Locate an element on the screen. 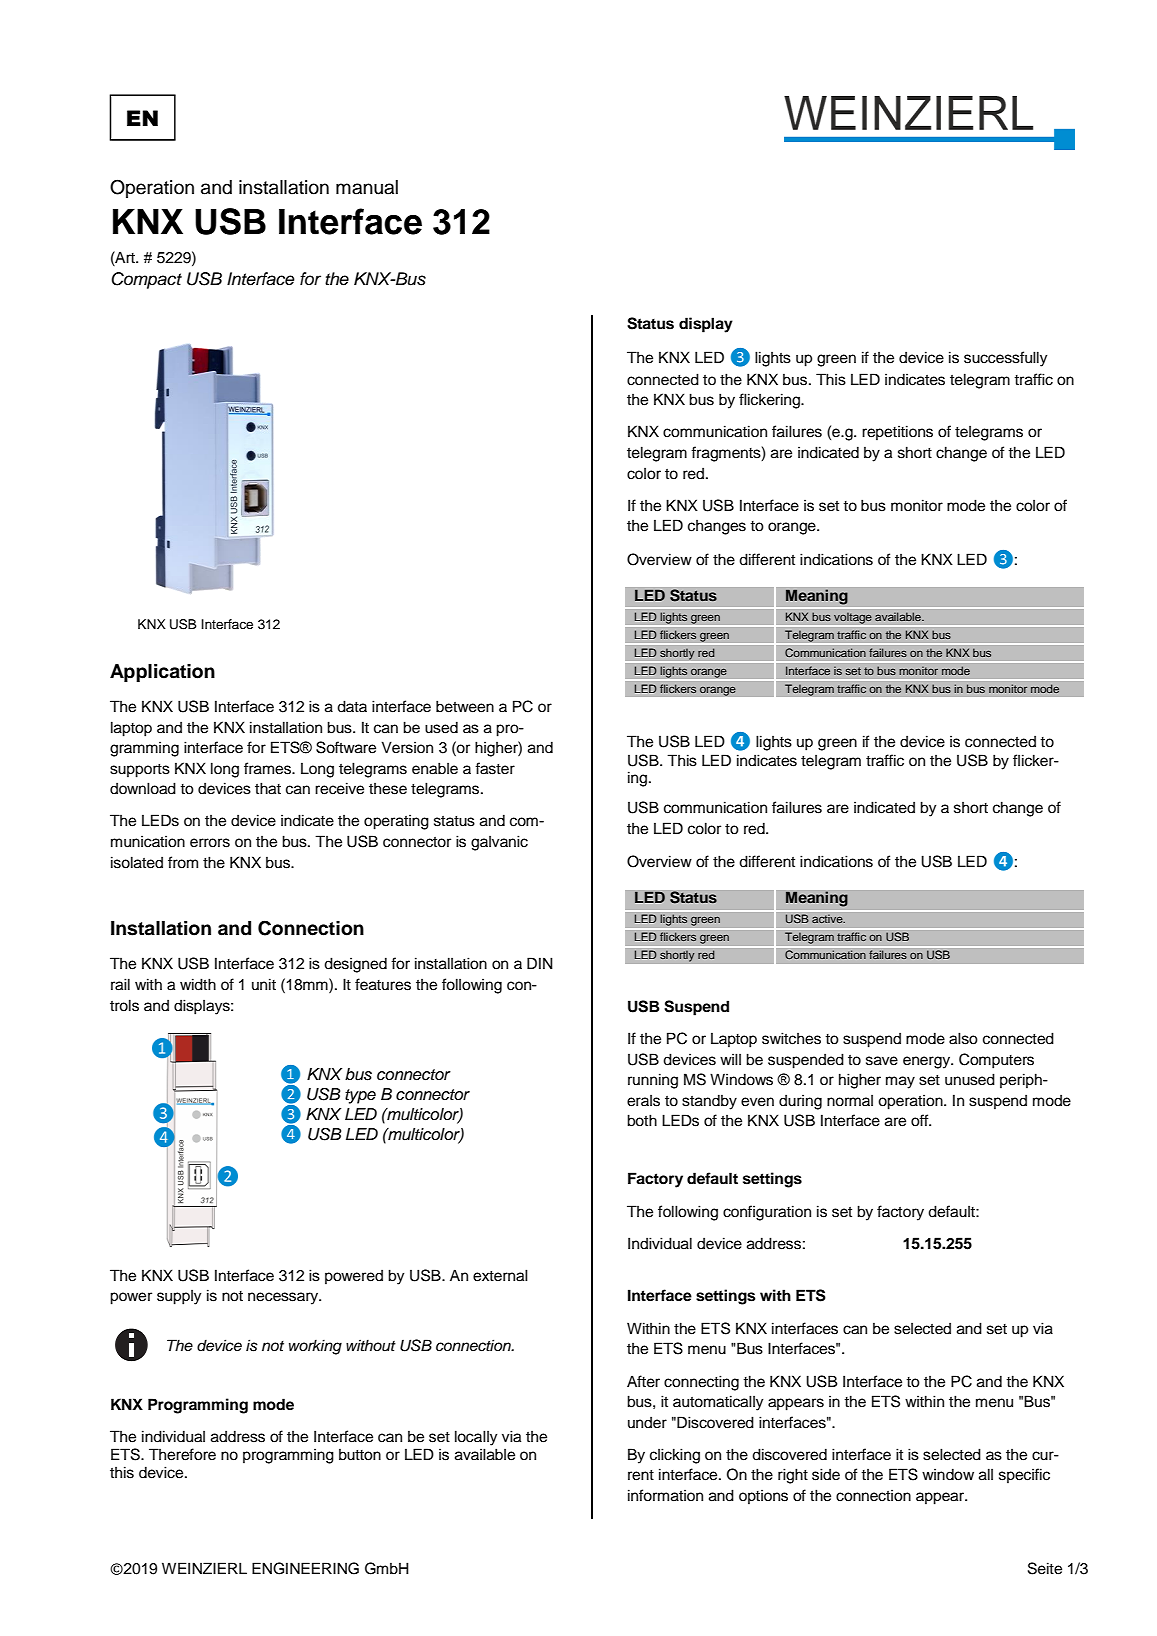 This screenshot has height=1636, width=1157. manual is located at coordinates (367, 187).
